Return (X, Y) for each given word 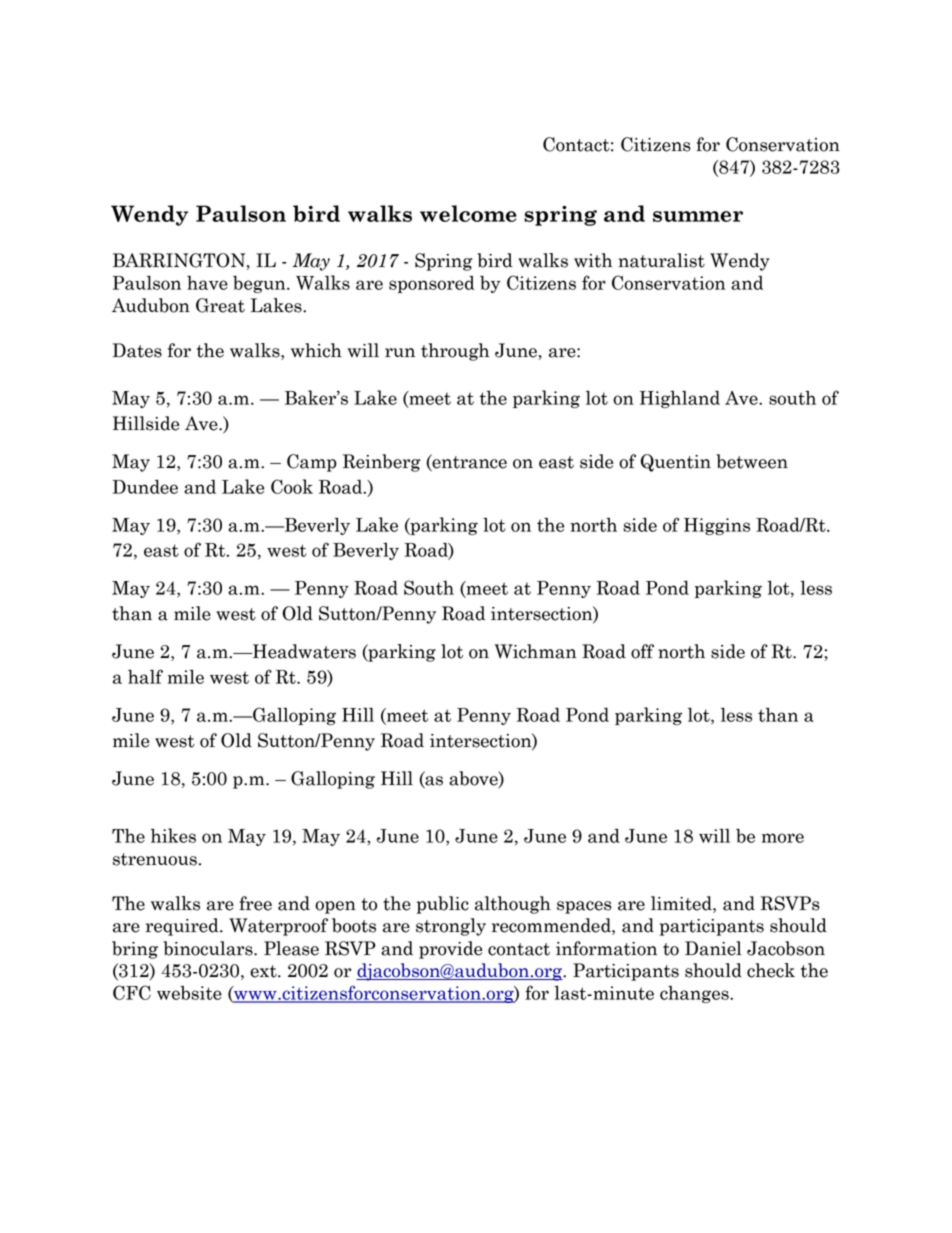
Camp (312, 463)
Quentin (676, 463)
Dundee (145, 486)
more (783, 838)
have (207, 282)
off (642, 651)
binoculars (209, 948)
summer (698, 216)
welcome (468, 213)
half (145, 676)
